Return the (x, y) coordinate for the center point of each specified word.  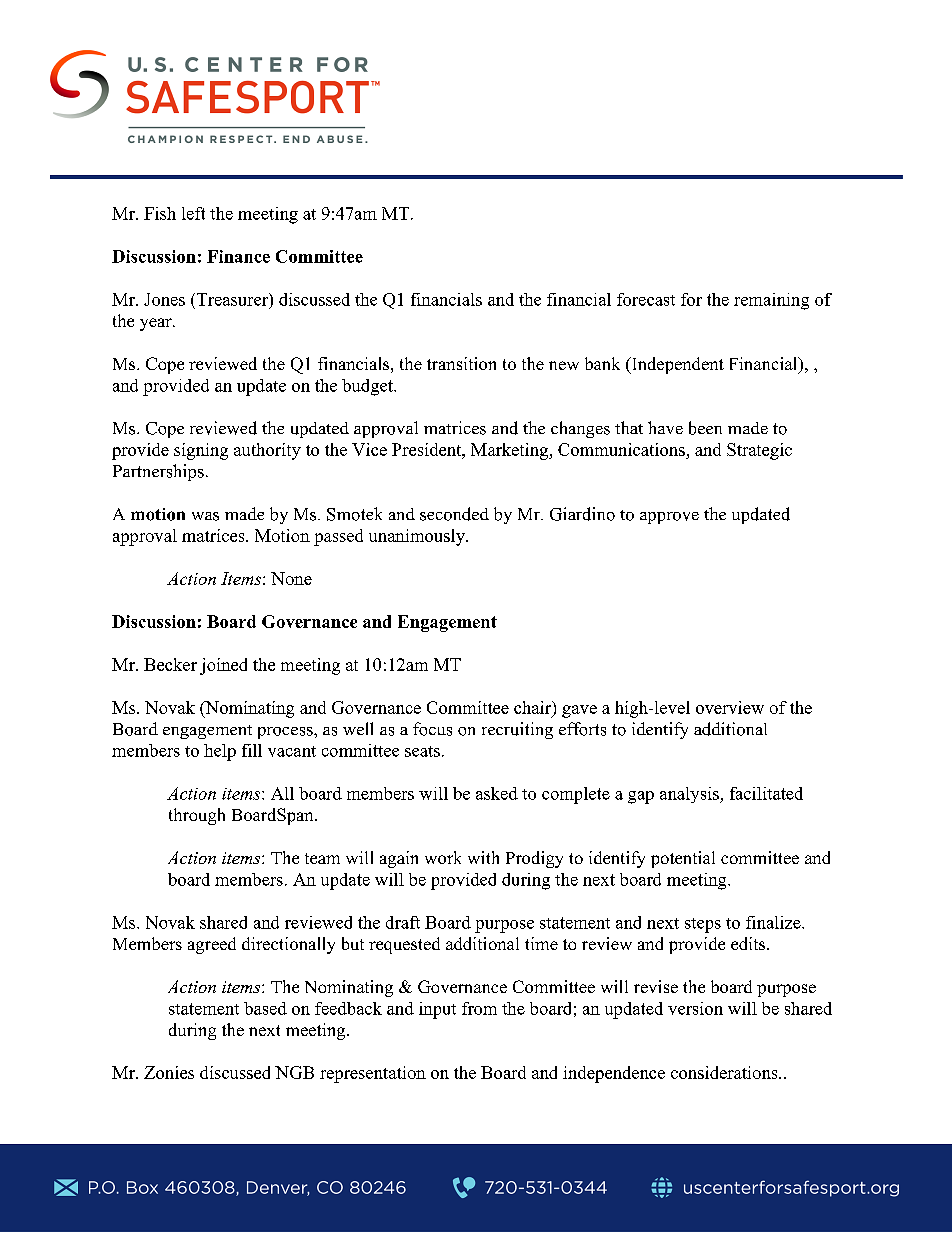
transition (461, 363)
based (265, 1008)
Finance (238, 256)
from (479, 1008)
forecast (646, 299)
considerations (725, 1072)
